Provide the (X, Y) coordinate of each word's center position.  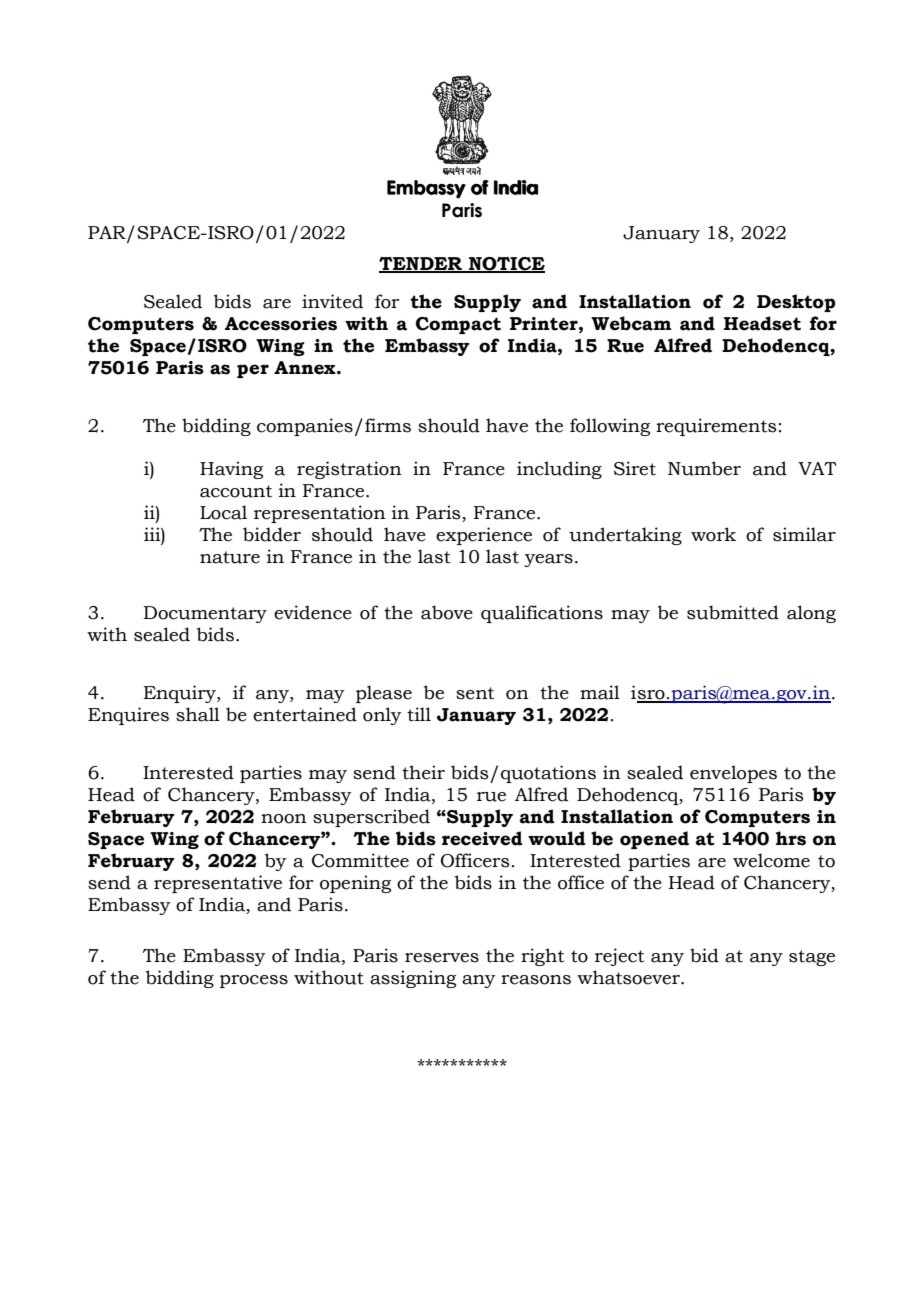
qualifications (542, 614)
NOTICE (506, 264)
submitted (733, 612)
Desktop (796, 303)
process (254, 981)
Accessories (281, 324)
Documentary (205, 614)
